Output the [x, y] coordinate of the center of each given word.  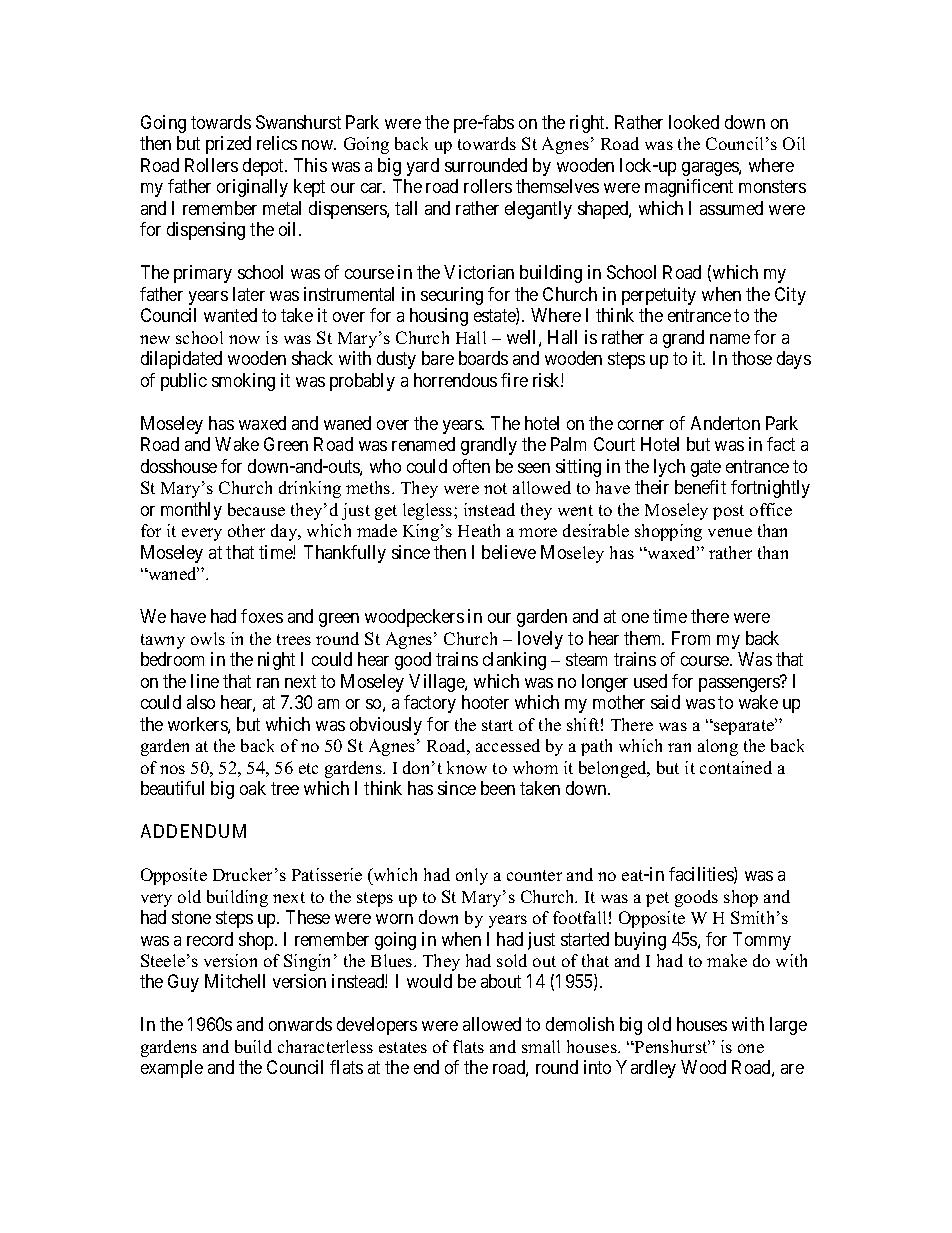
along [718, 747]
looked [694, 122]
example [172, 1069]
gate [706, 468]
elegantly [538, 210]
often [471, 466]
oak [253, 788]
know [467, 767]
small [541, 1046]
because [256, 509]
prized [228, 145]
